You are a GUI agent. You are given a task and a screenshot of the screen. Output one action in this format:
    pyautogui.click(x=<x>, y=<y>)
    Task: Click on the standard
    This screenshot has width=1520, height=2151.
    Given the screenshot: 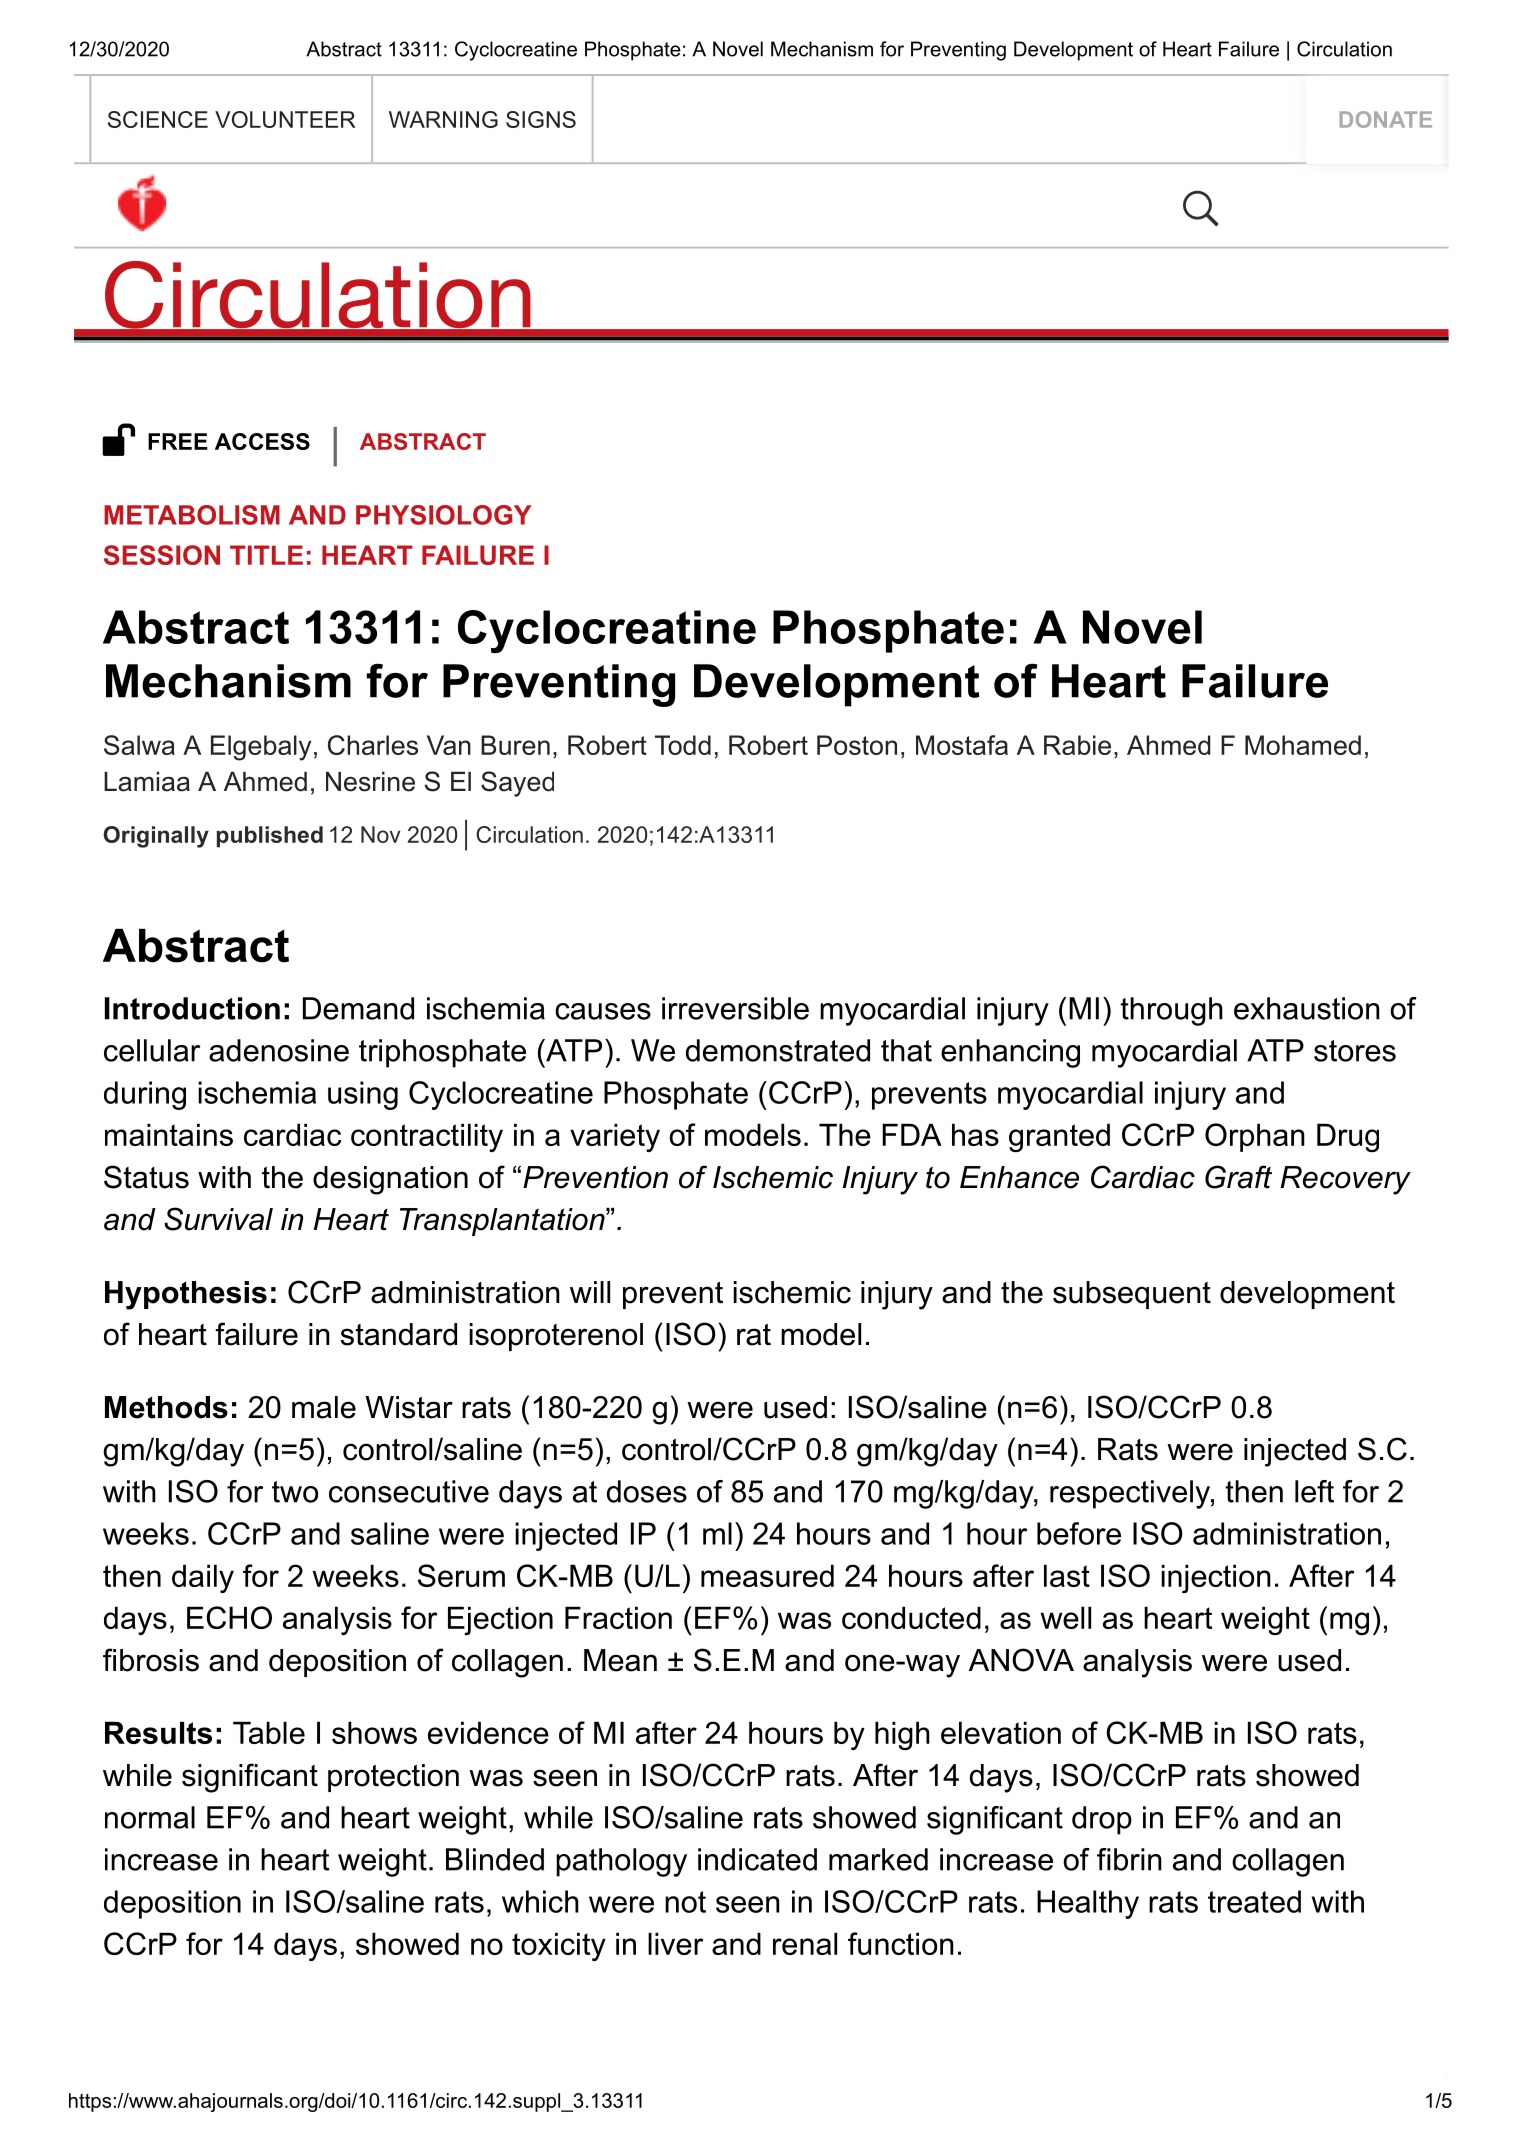 What is the action you would take?
    pyautogui.click(x=399, y=1334)
